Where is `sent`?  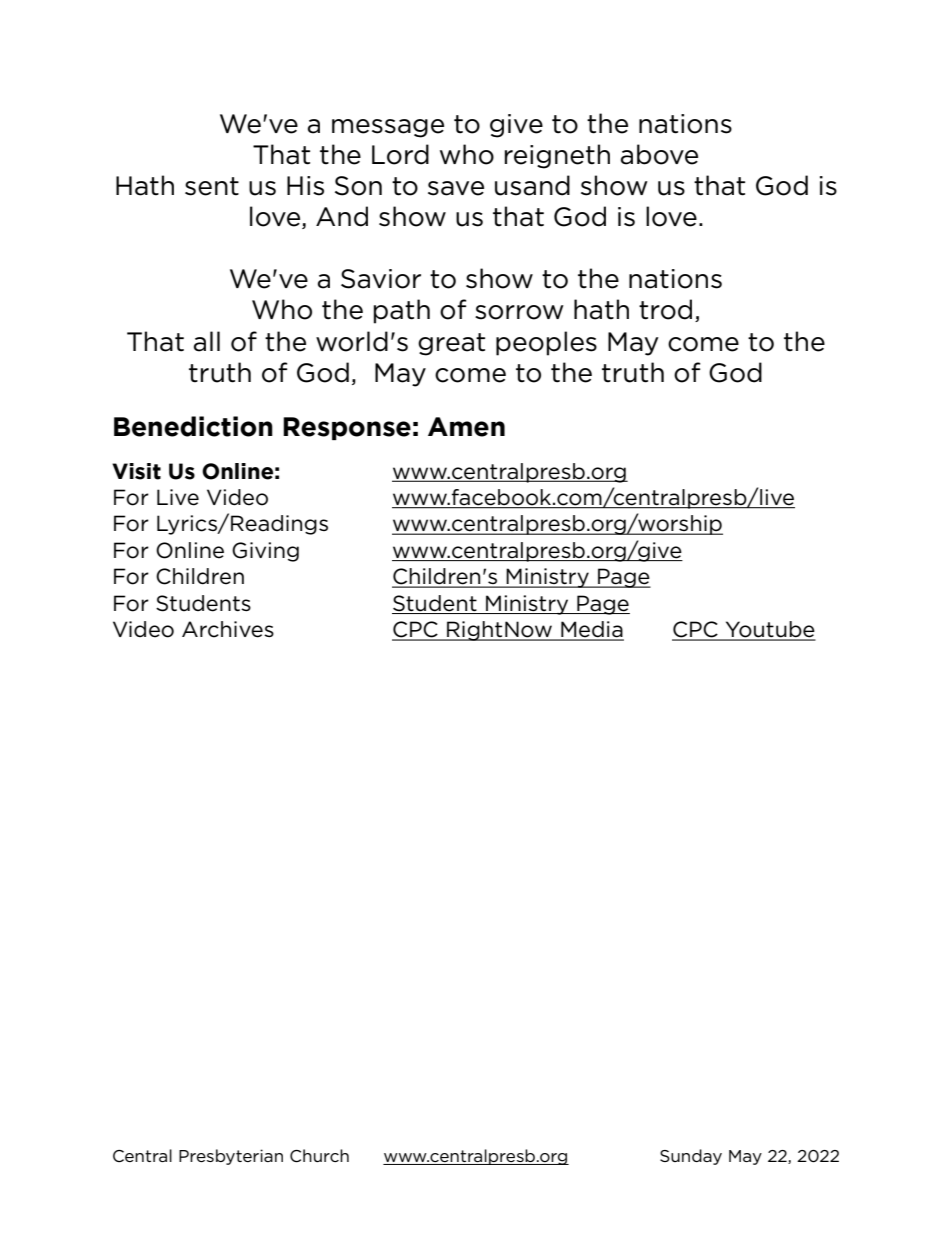
sent is located at coordinates (212, 186).
